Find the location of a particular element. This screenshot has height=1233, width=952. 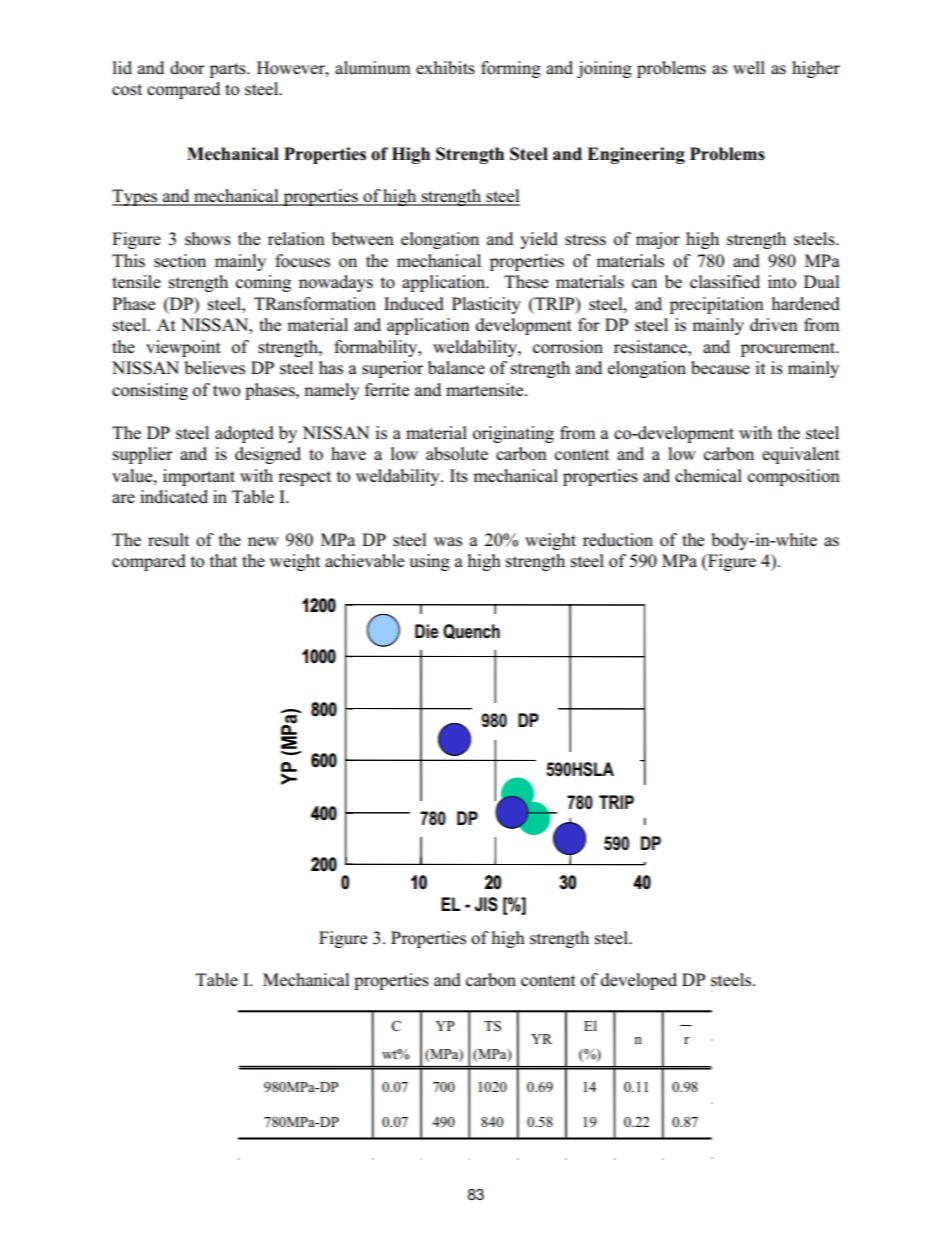

JIS is located at coordinates (486, 904).
